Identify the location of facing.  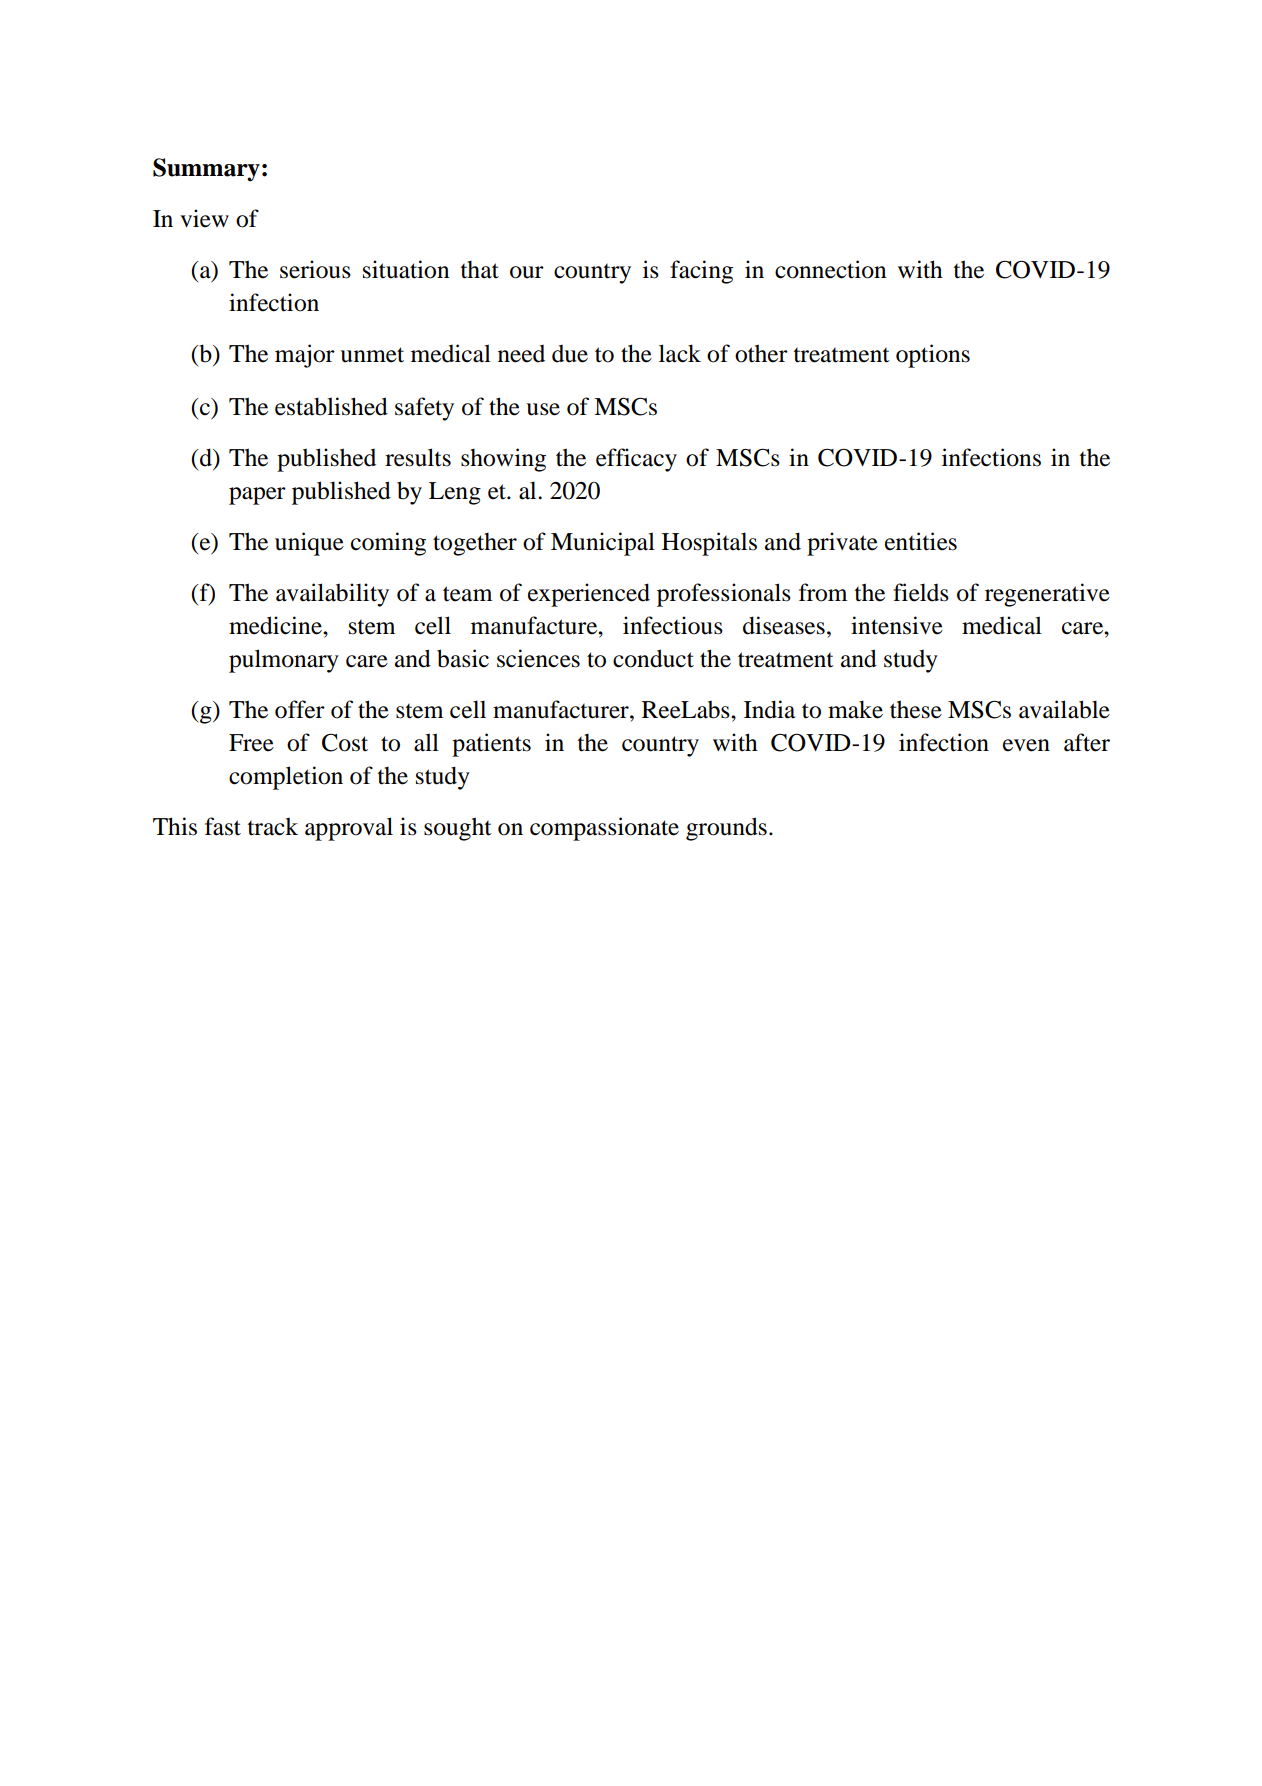
(701, 272).
